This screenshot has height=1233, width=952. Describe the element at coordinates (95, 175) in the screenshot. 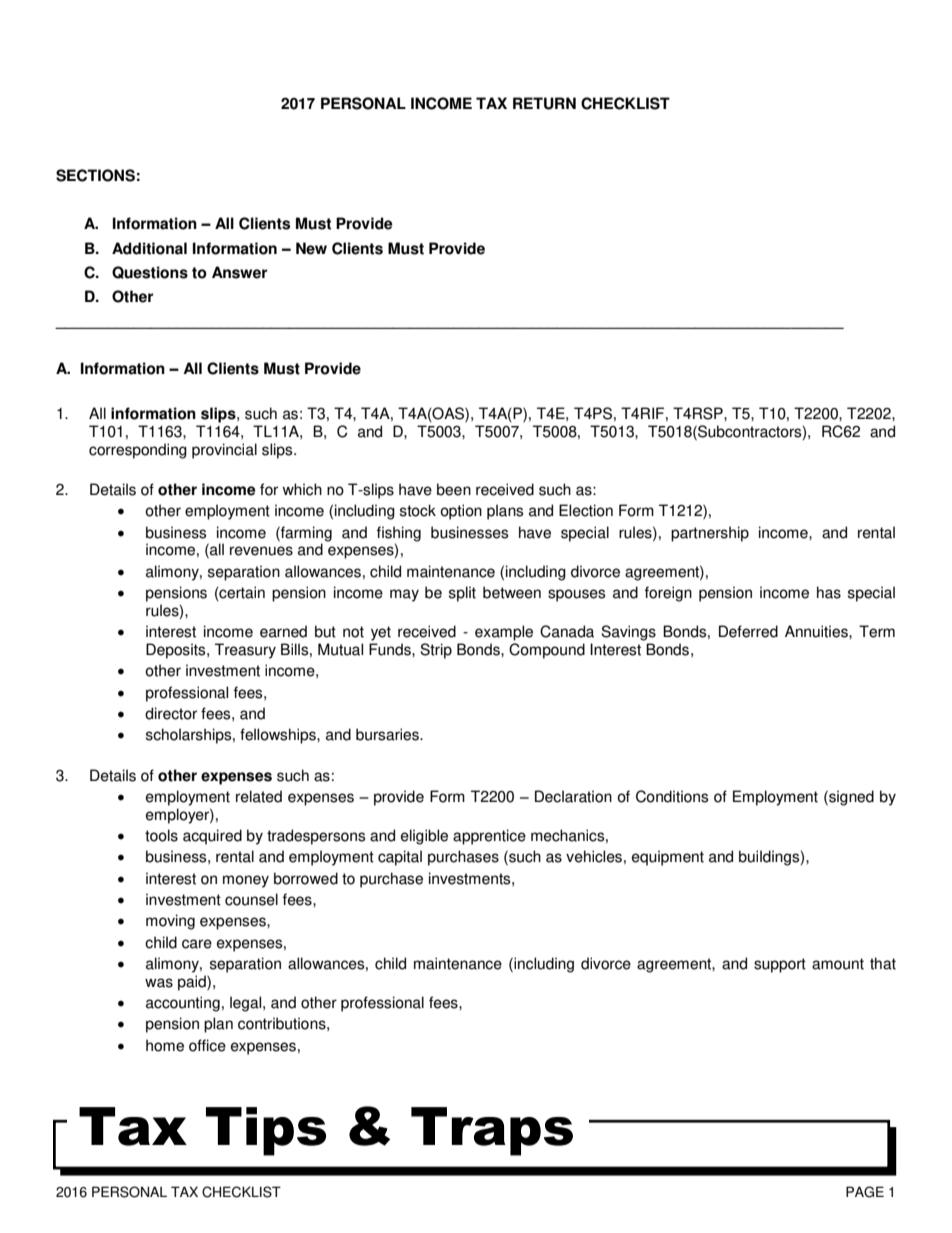

I see `SECTIONS` at that location.
